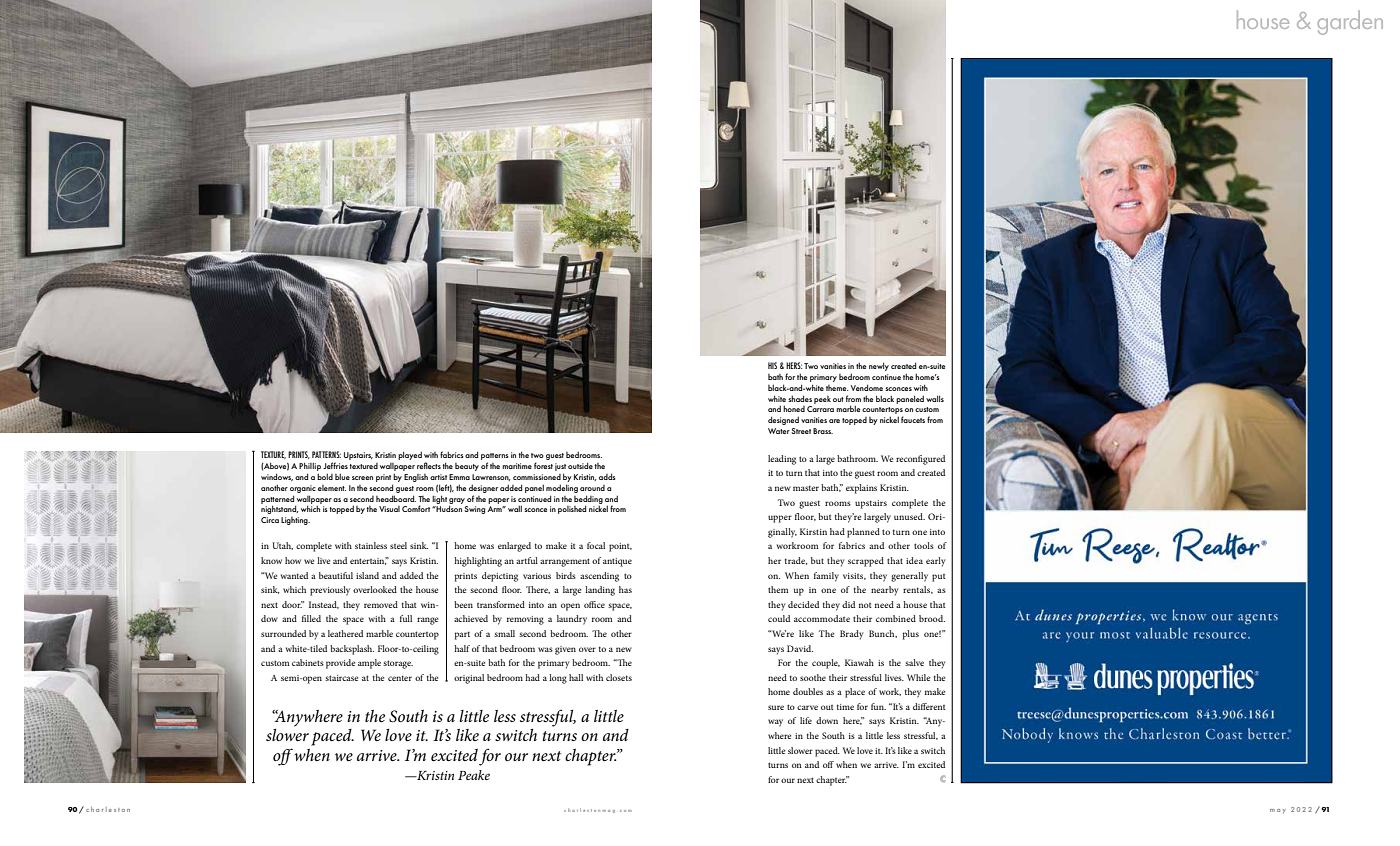 The height and width of the screenshot is (846, 1400). I want to click on steel, so click(398, 545).
